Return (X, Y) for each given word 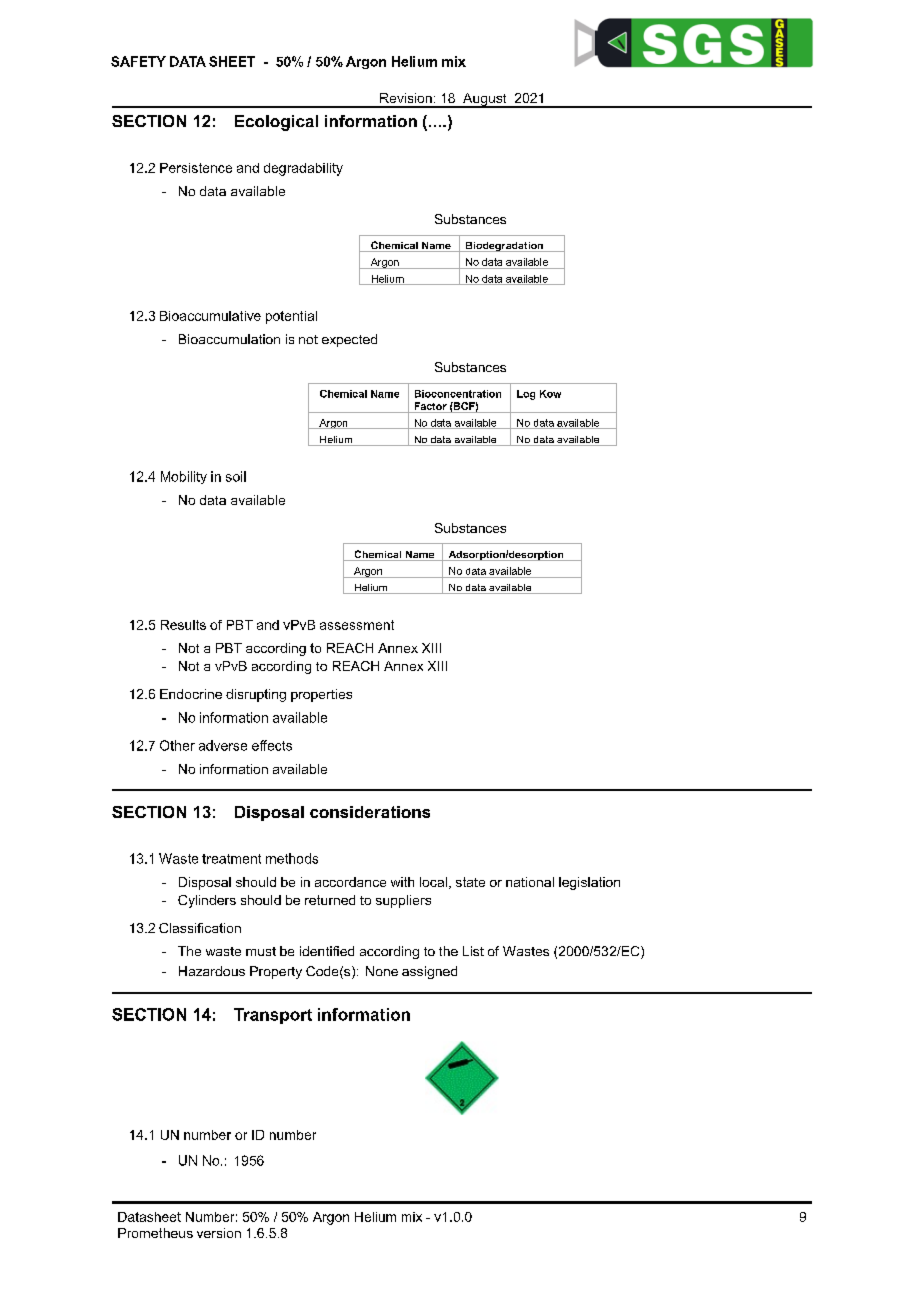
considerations (370, 812)
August (485, 100)
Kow (550, 394)
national (530, 882)
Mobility (184, 477)
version (219, 1233)
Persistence (196, 168)
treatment (231, 859)
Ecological (276, 123)
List (473, 951)
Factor (430, 407)
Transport (273, 1016)
